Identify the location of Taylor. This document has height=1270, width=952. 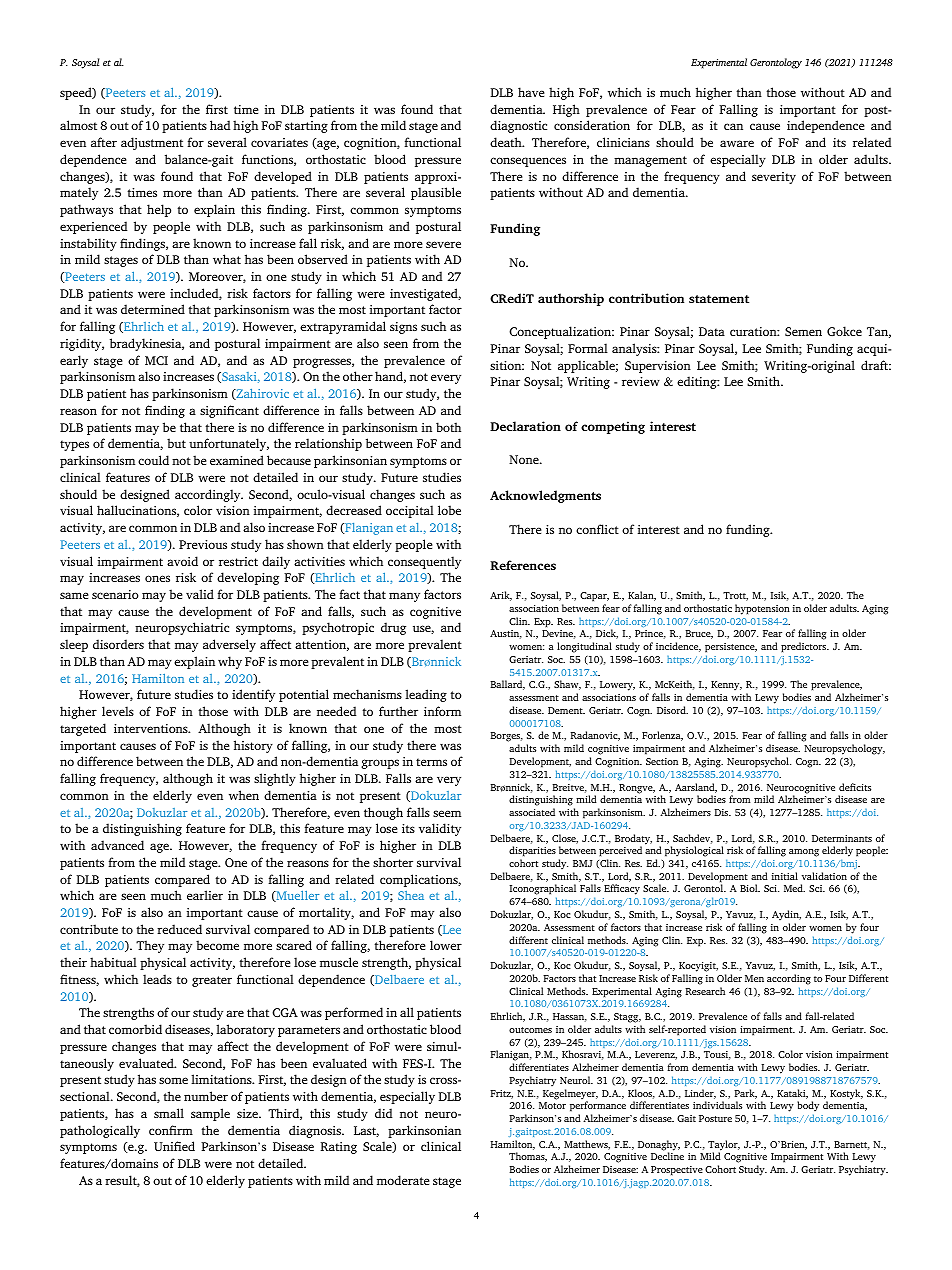
(724, 1146).
